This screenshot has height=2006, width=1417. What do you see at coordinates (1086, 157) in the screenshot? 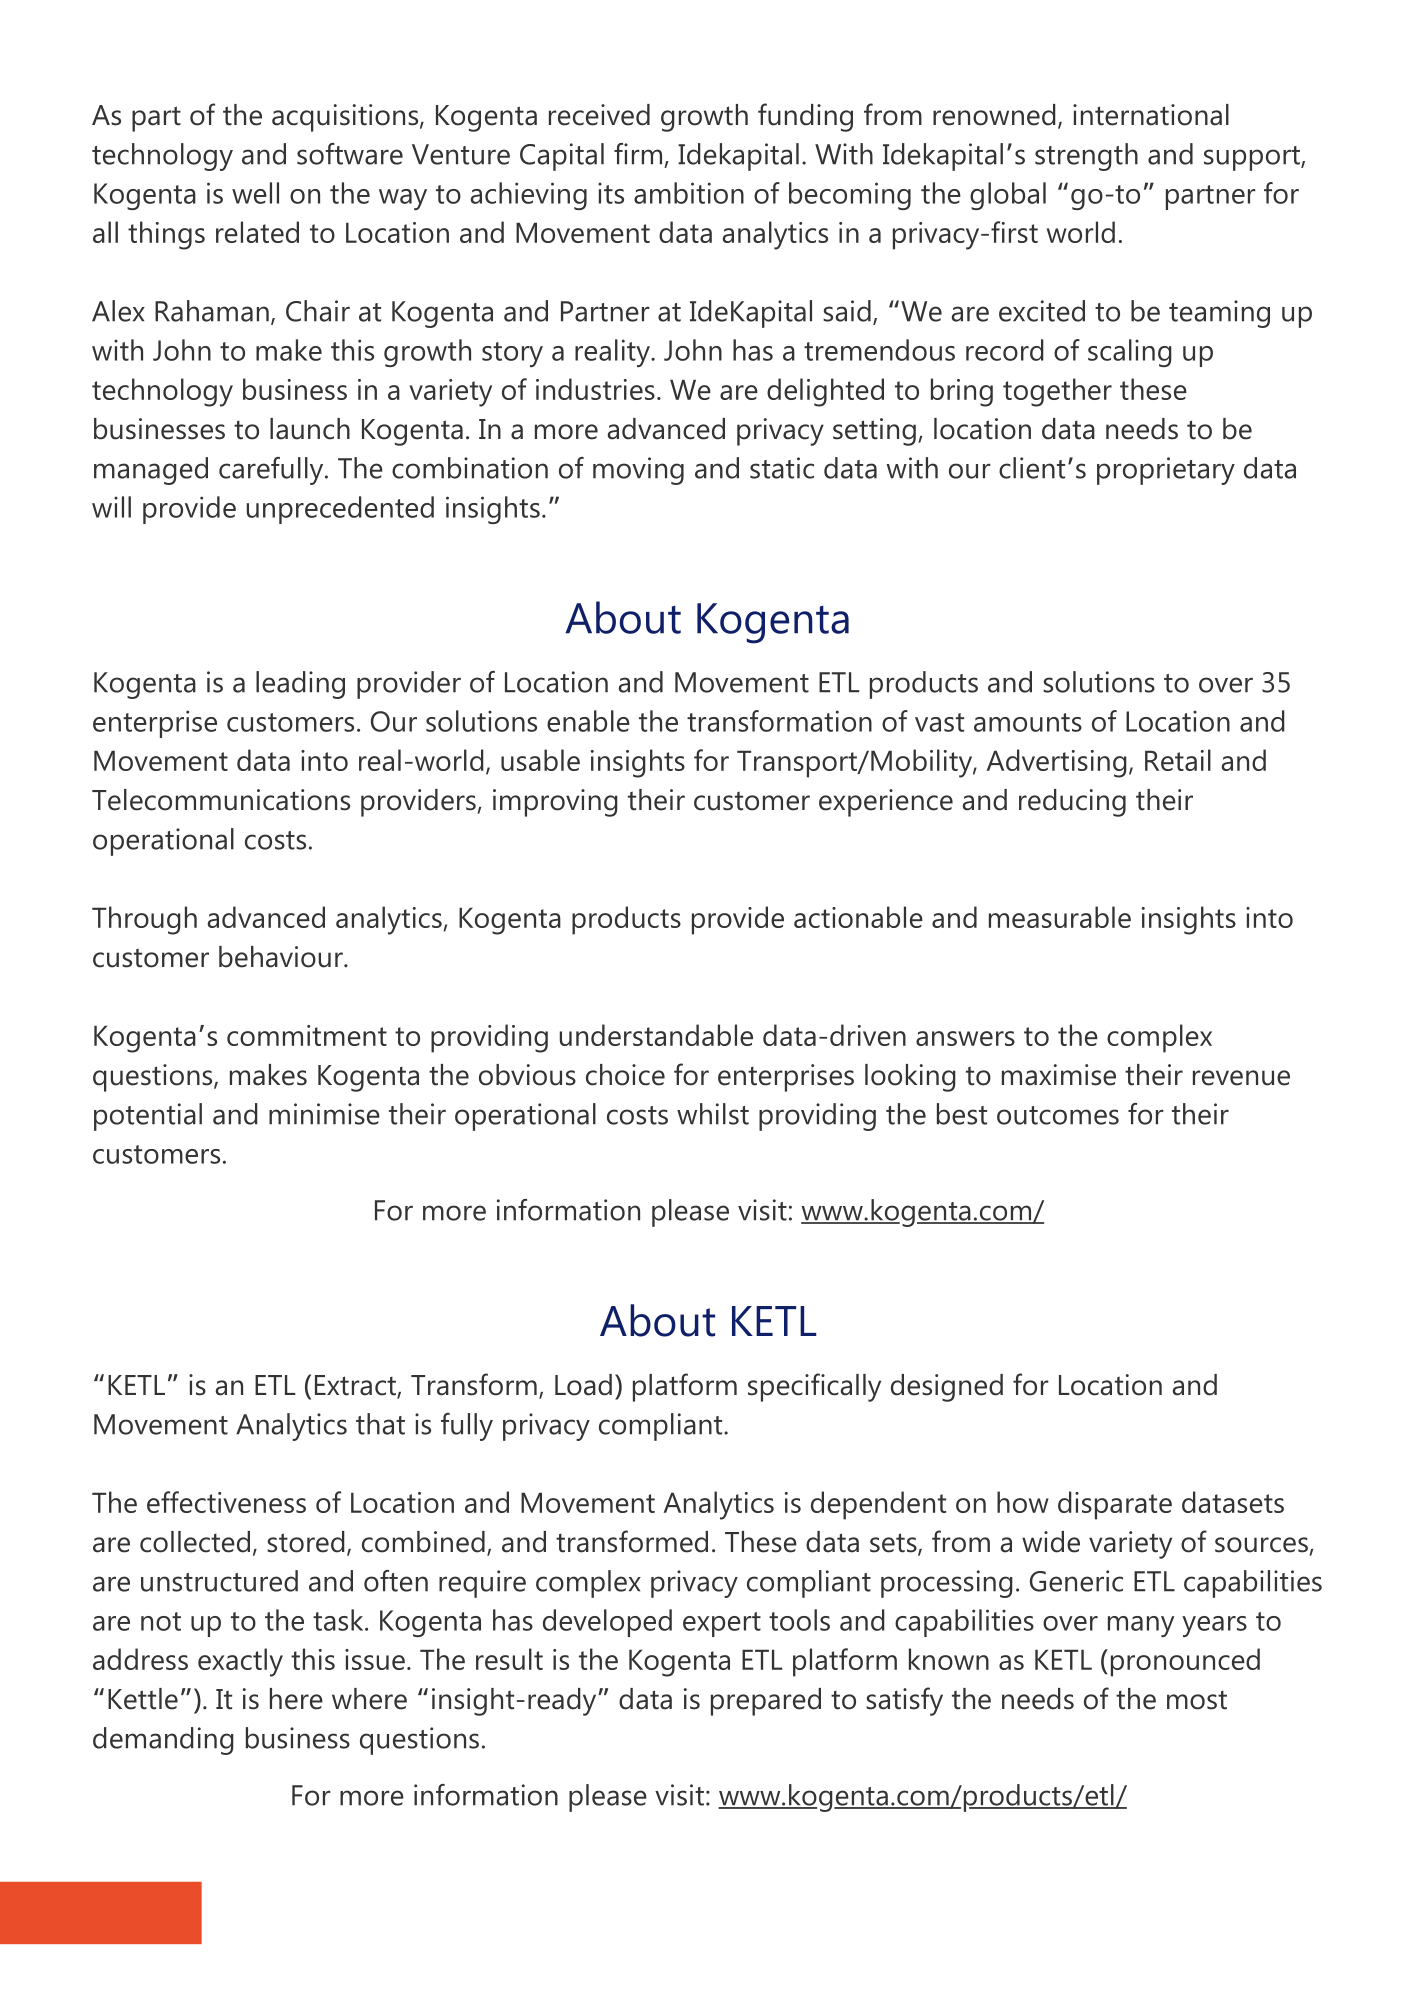
I see `strength` at bounding box center [1086, 157].
